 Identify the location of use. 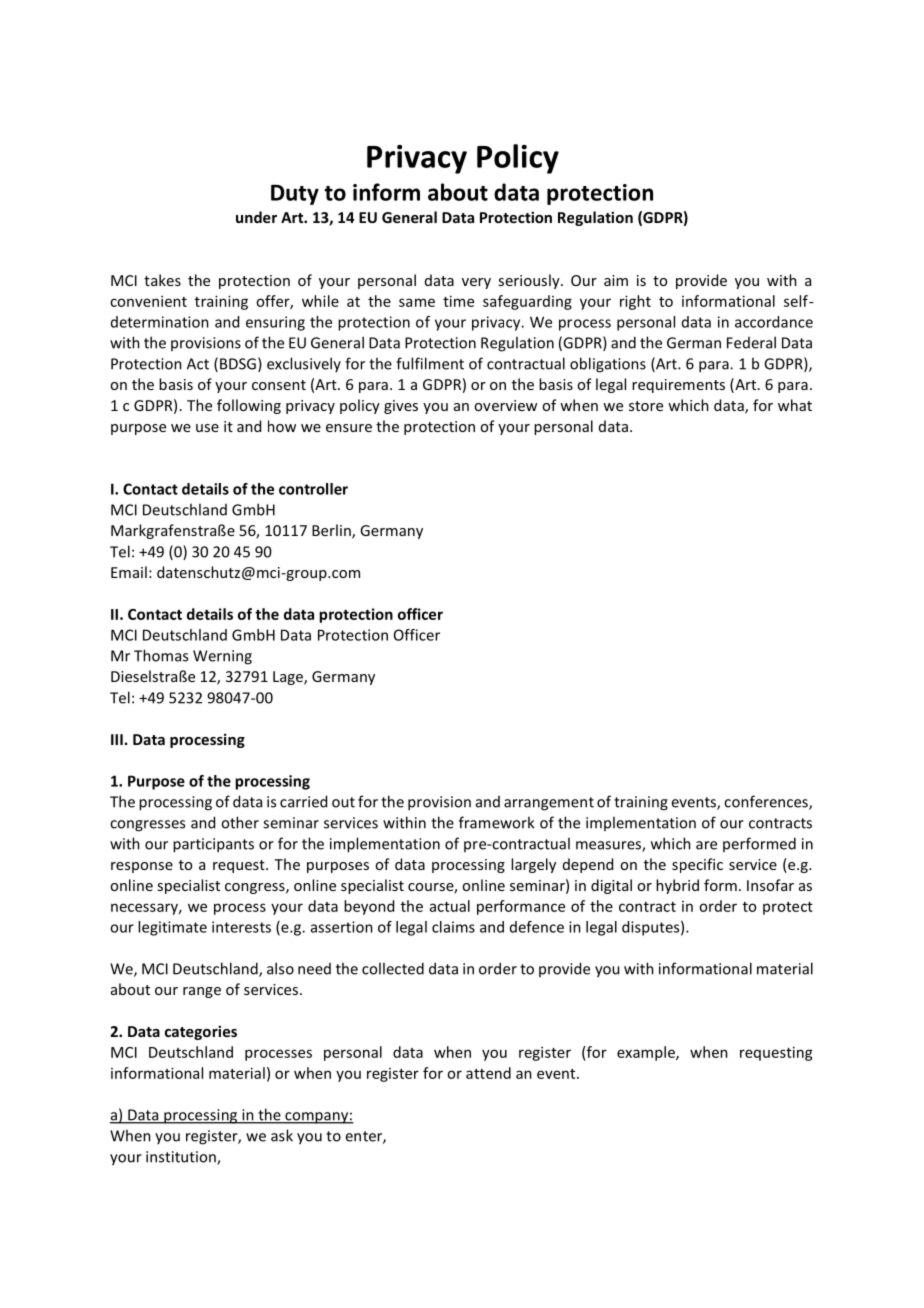
(207, 428).
